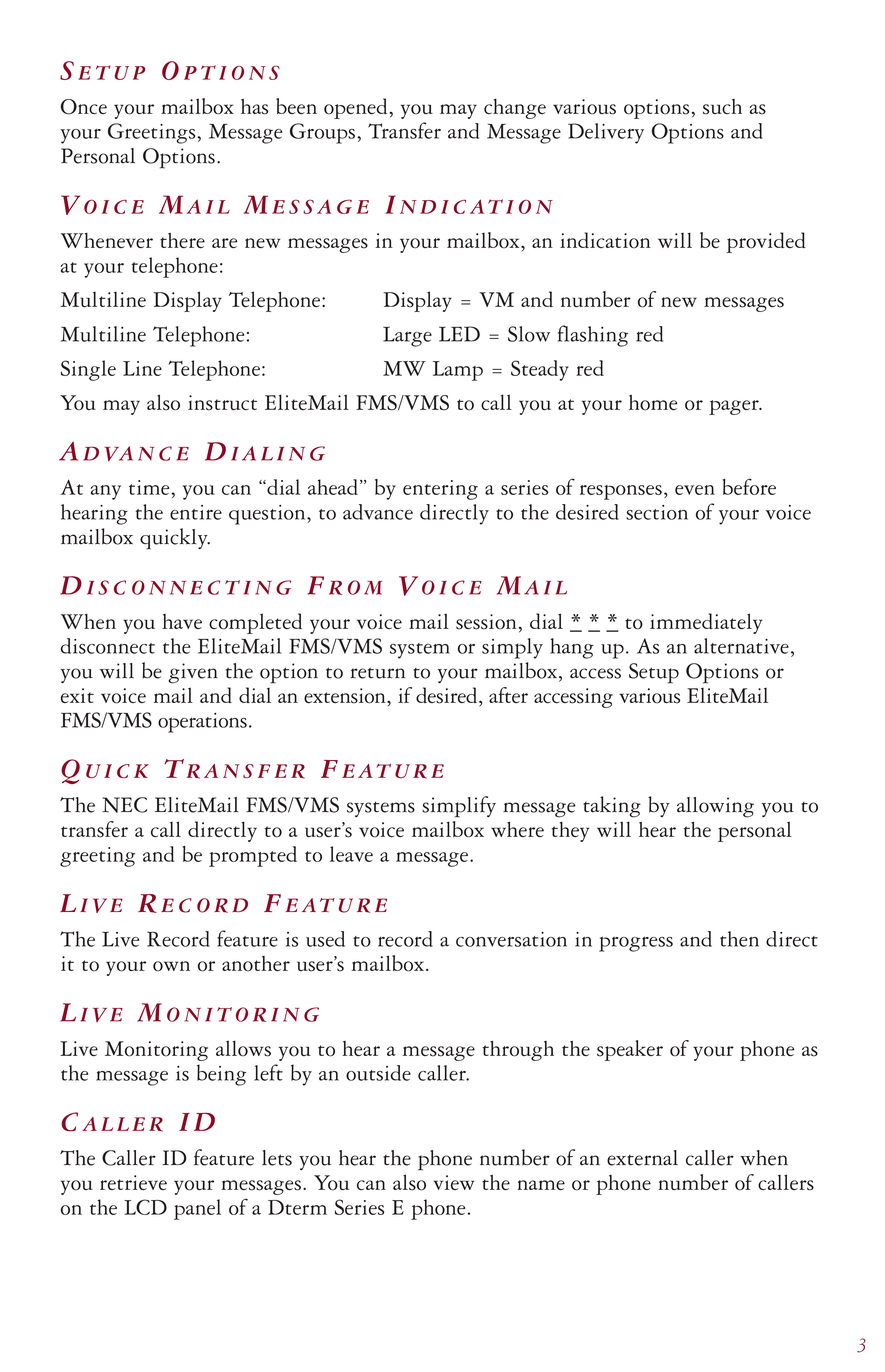 The height and width of the page is (1372, 885). I want to click on time, so click(150, 487).
